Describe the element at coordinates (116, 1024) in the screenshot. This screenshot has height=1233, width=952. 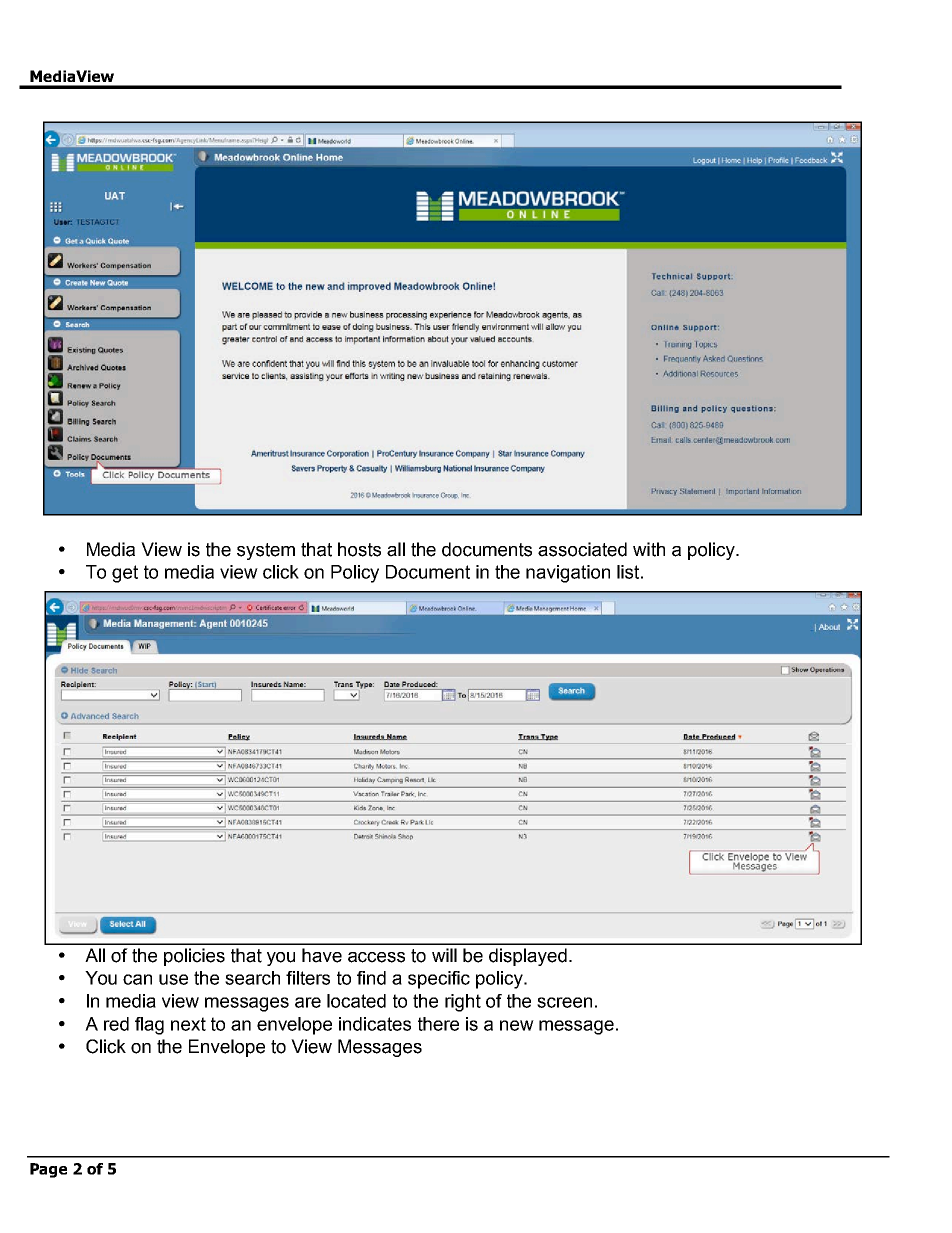
I see `red` at that location.
